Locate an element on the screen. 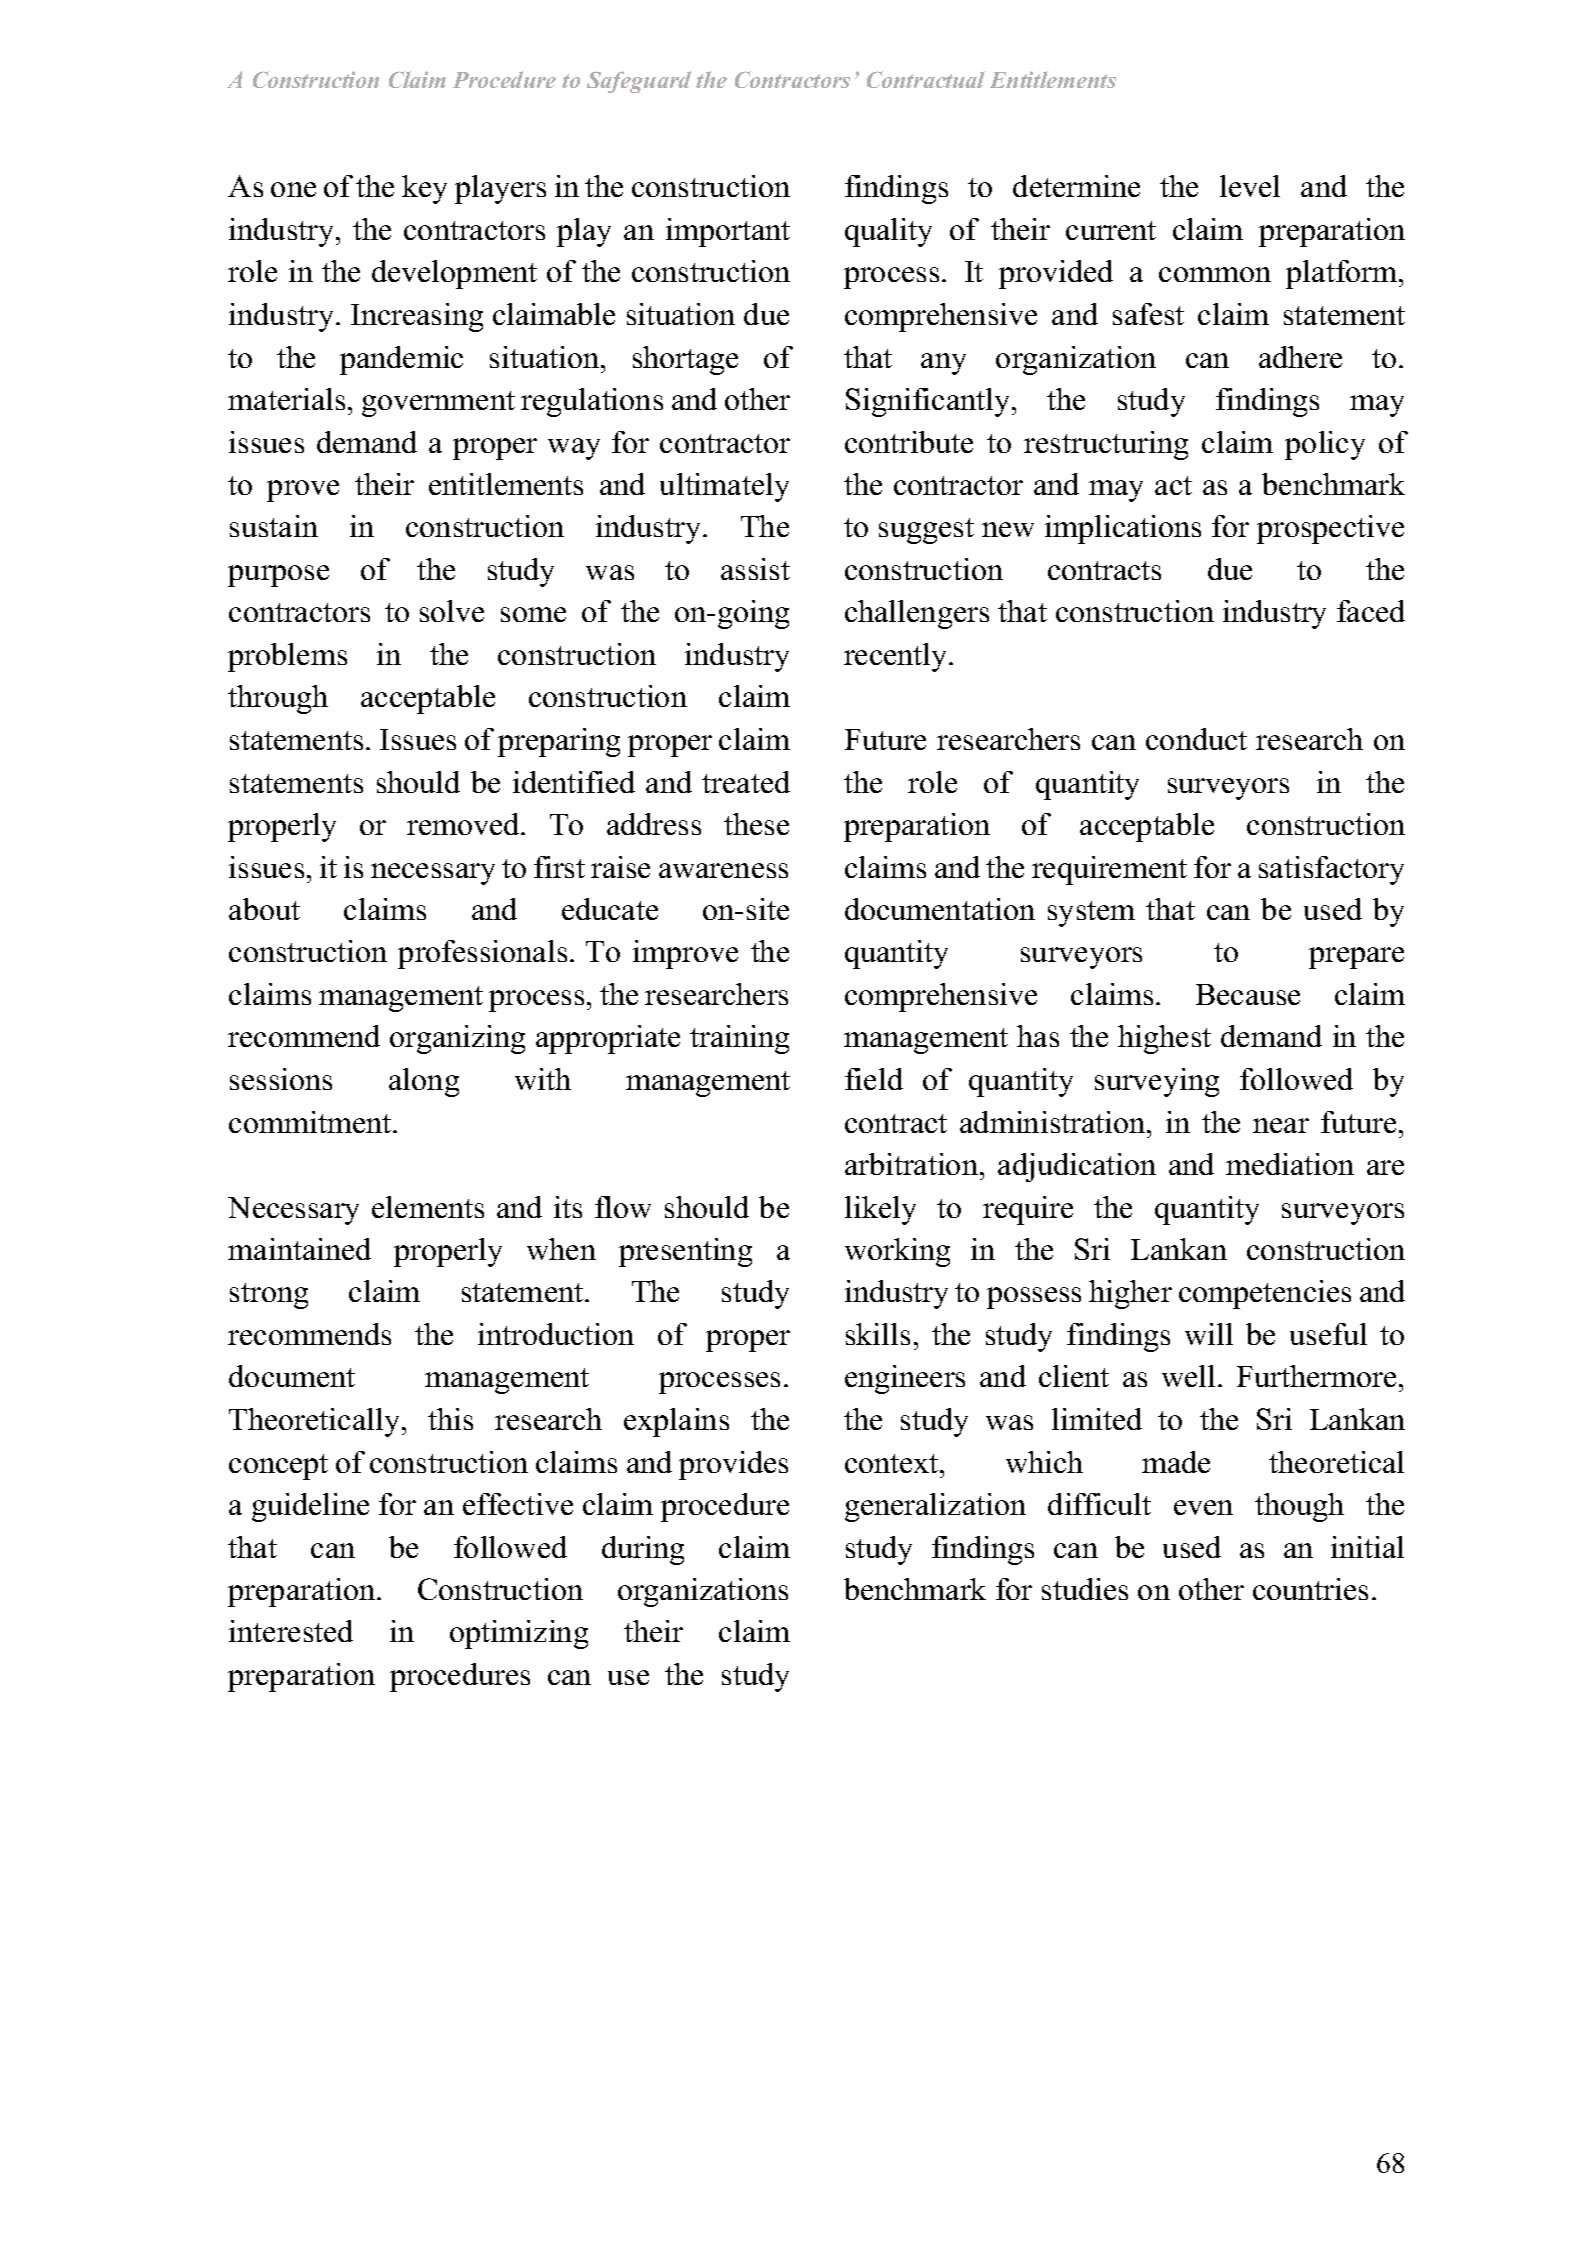 This screenshot has width=1594, height=2255. sustain is located at coordinates (274, 526).
